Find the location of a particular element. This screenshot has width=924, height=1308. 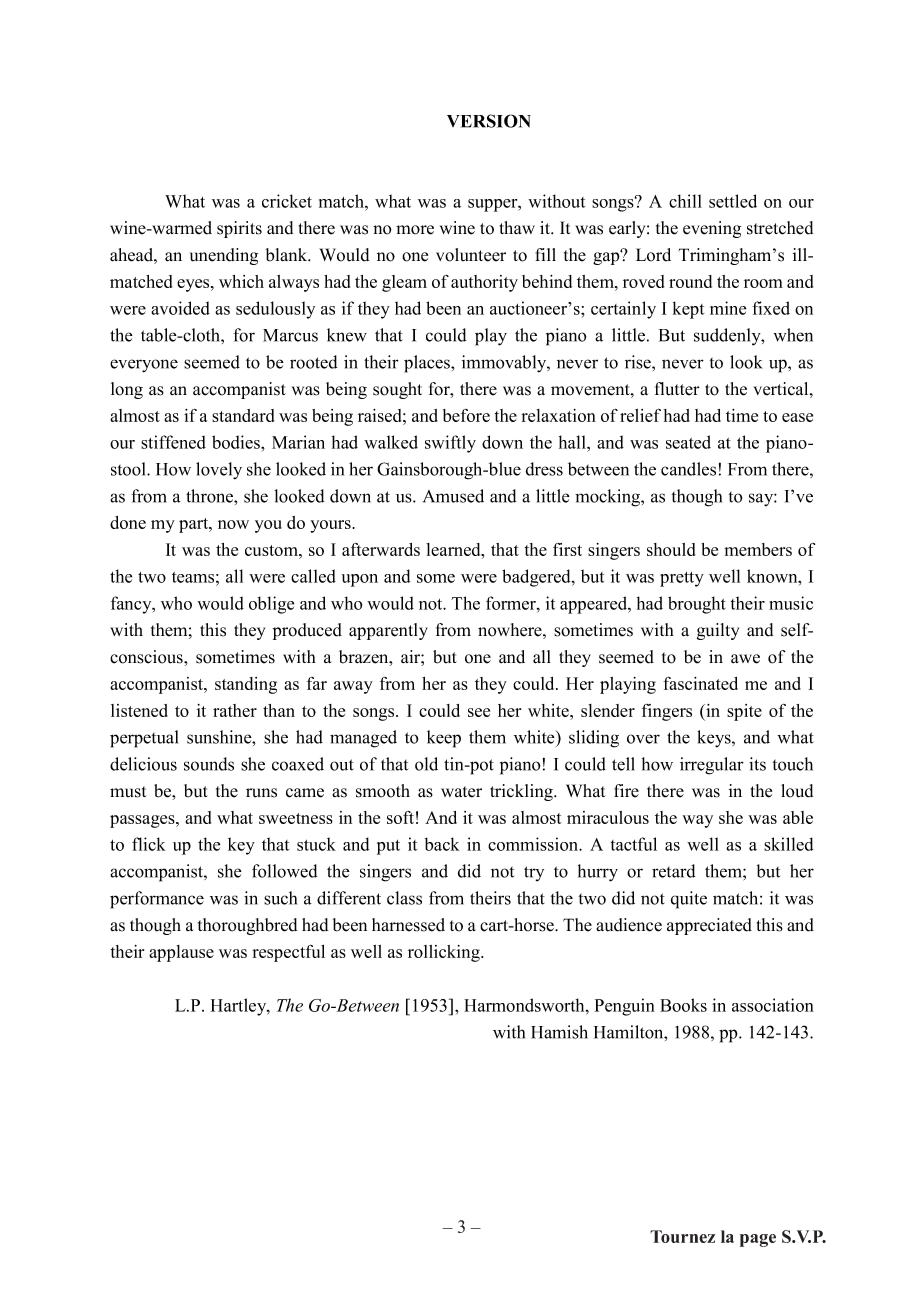

VERSION is located at coordinates (489, 121).
